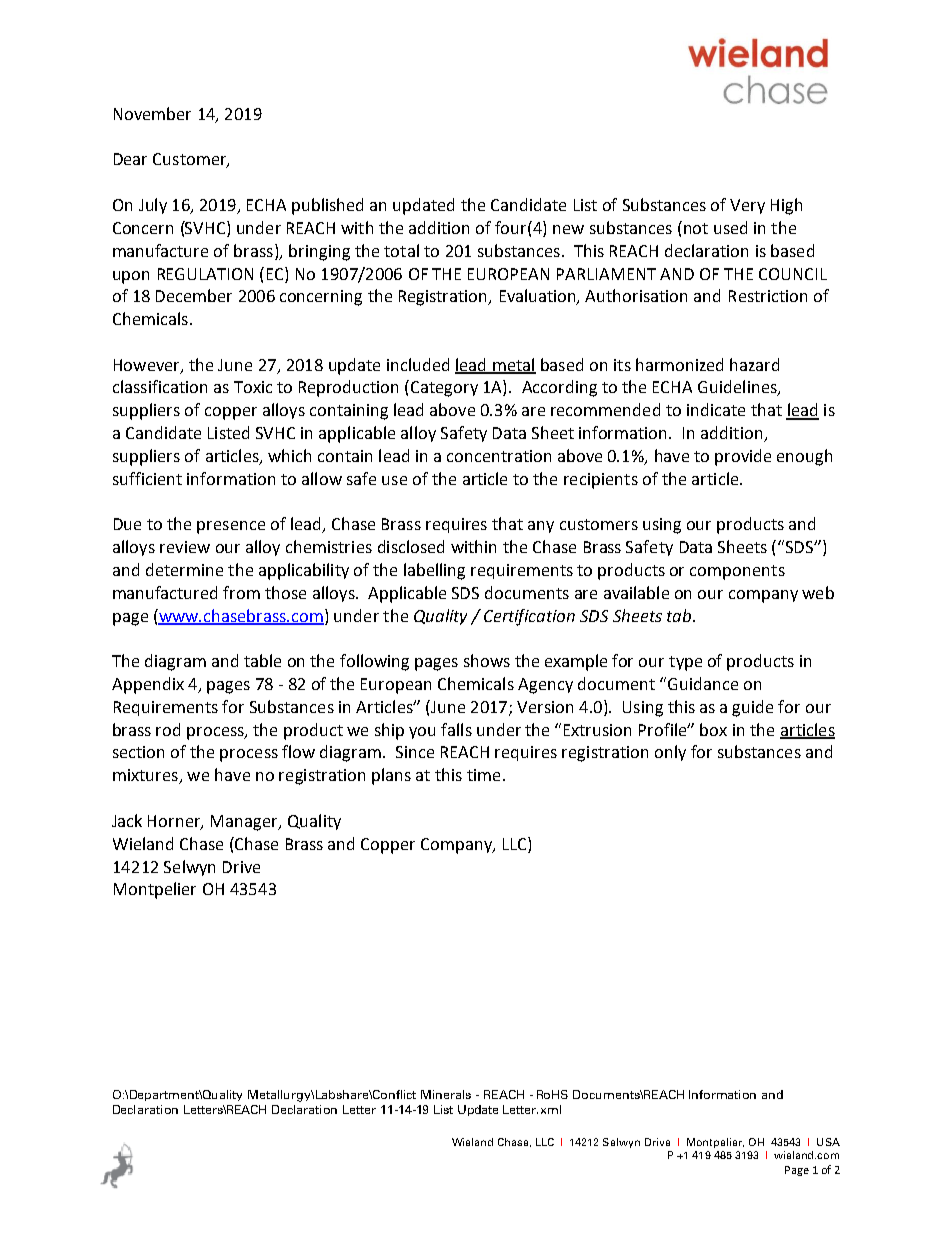 The height and width of the screenshot is (1233, 952). Describe the element at coordinates (670, 753) in the screenshot. I see `only` at that location.
